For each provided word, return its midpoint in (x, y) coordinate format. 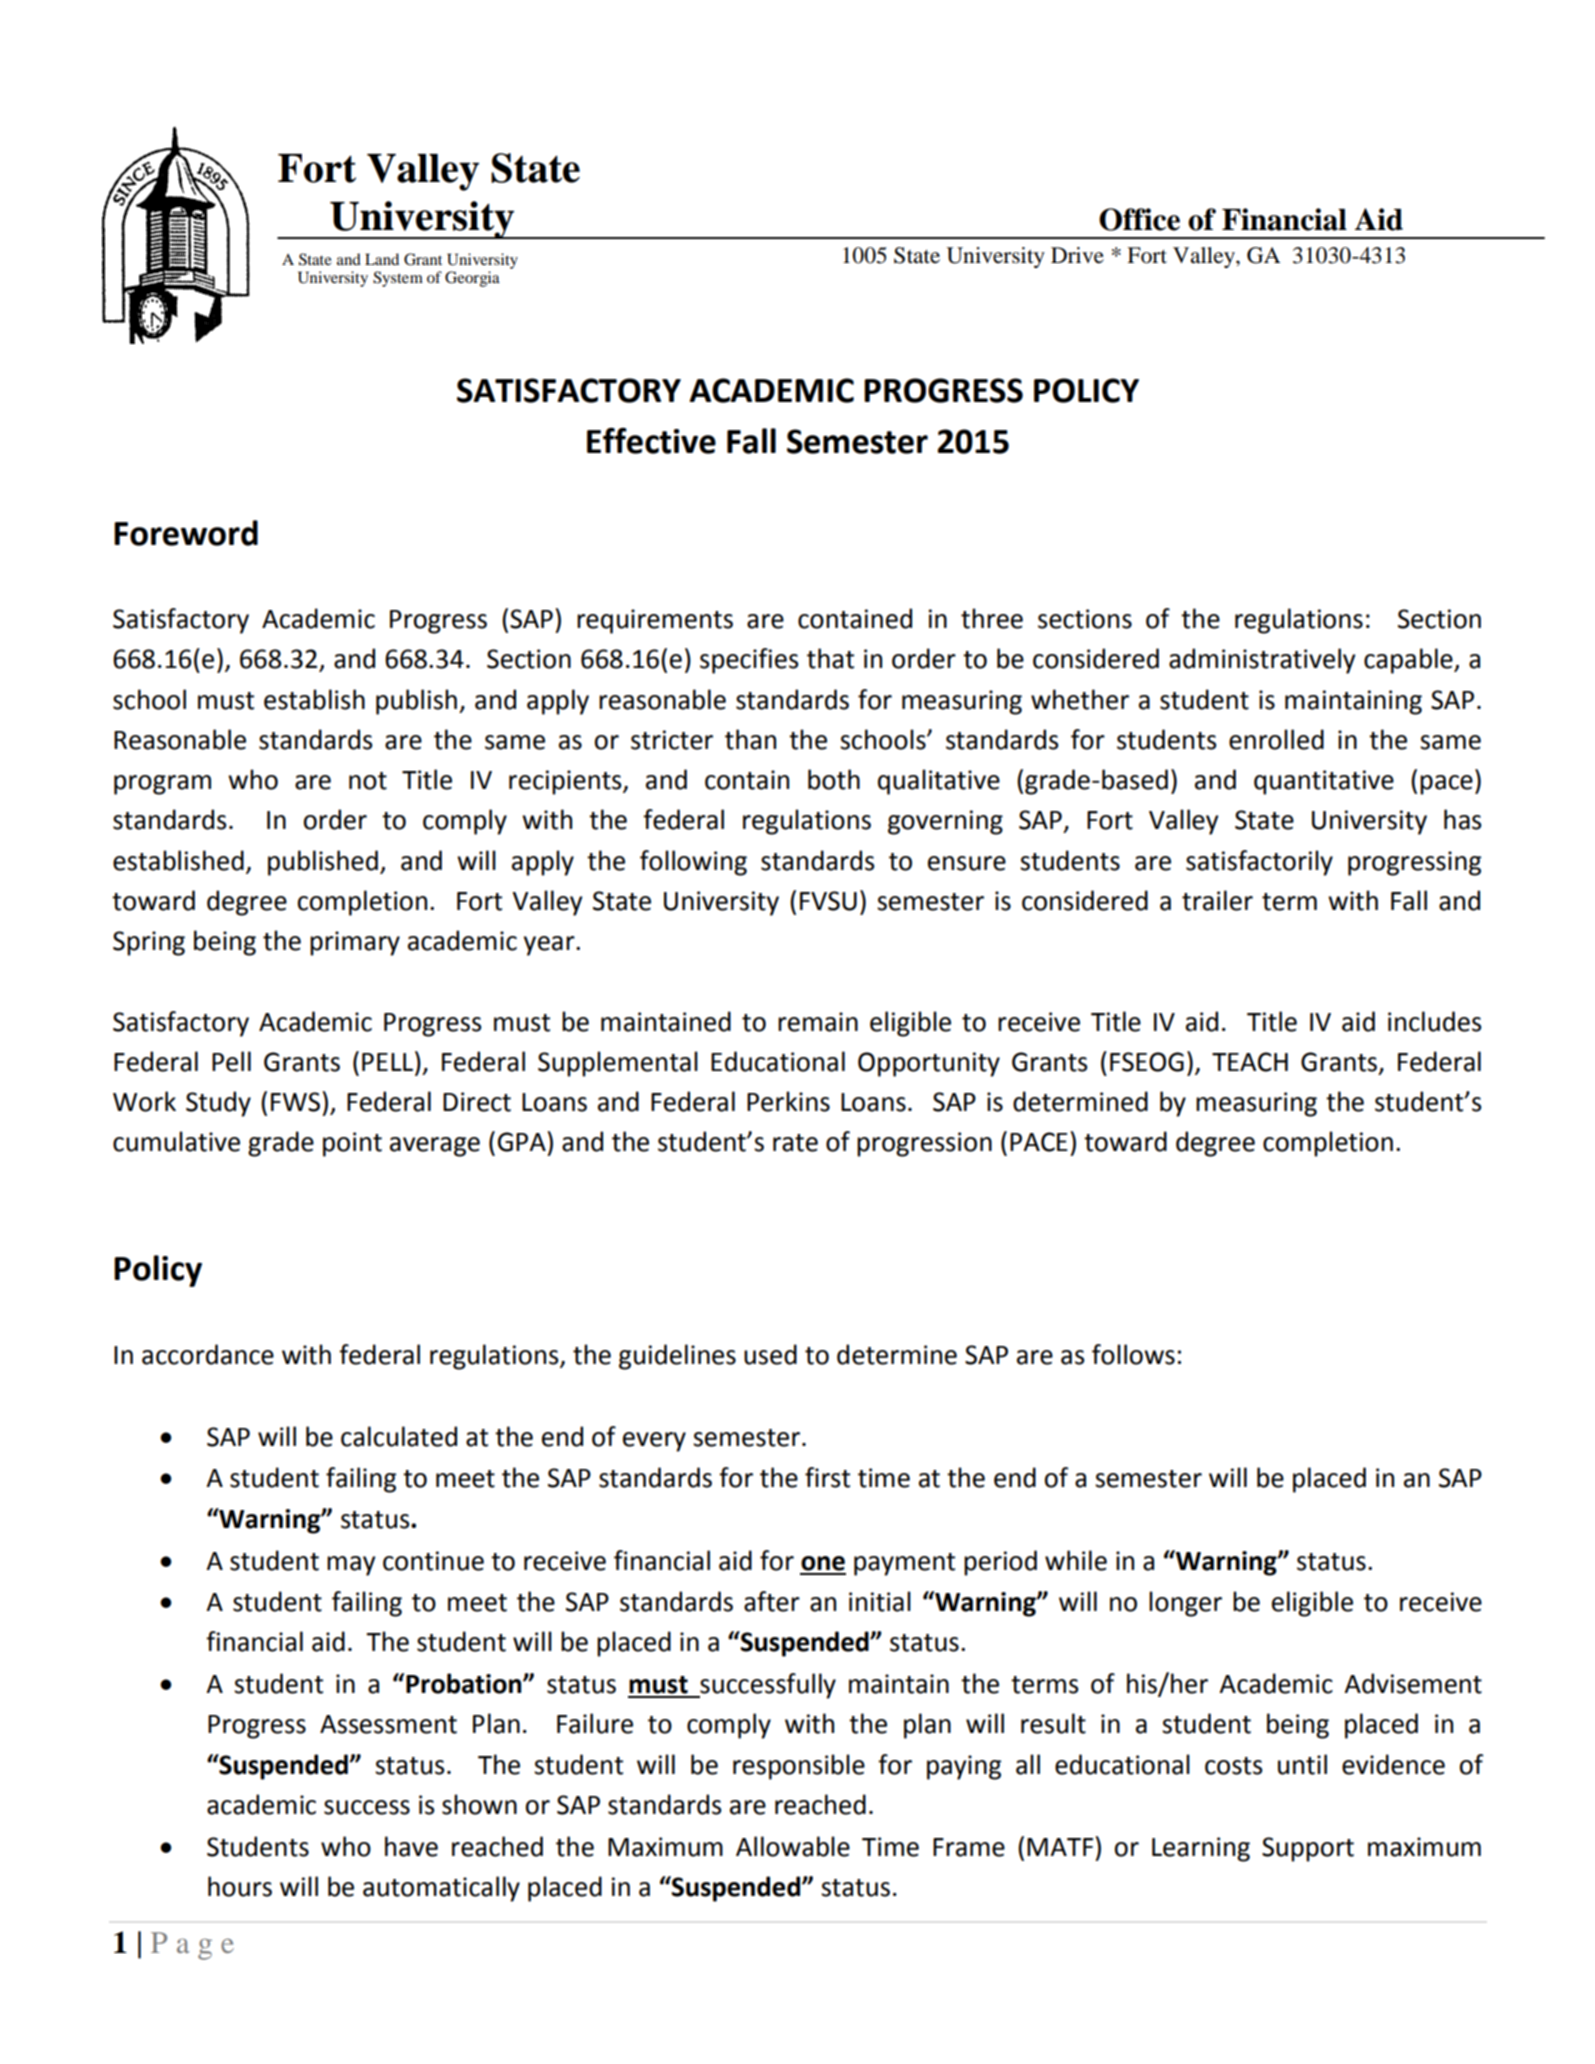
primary (355, 943)
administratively (1262, 661)
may (351, 1566)
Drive (1077, 255)
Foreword (186, 533)
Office (1139, 219)
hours (240, 1886)
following (693, 863)
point (352, 1144)
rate (795, 1143)
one (823, 1563)
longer (1185, 1604)
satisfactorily (1259, 863)
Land (382, 259)
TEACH (1250, 1062)
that (830, 658)
